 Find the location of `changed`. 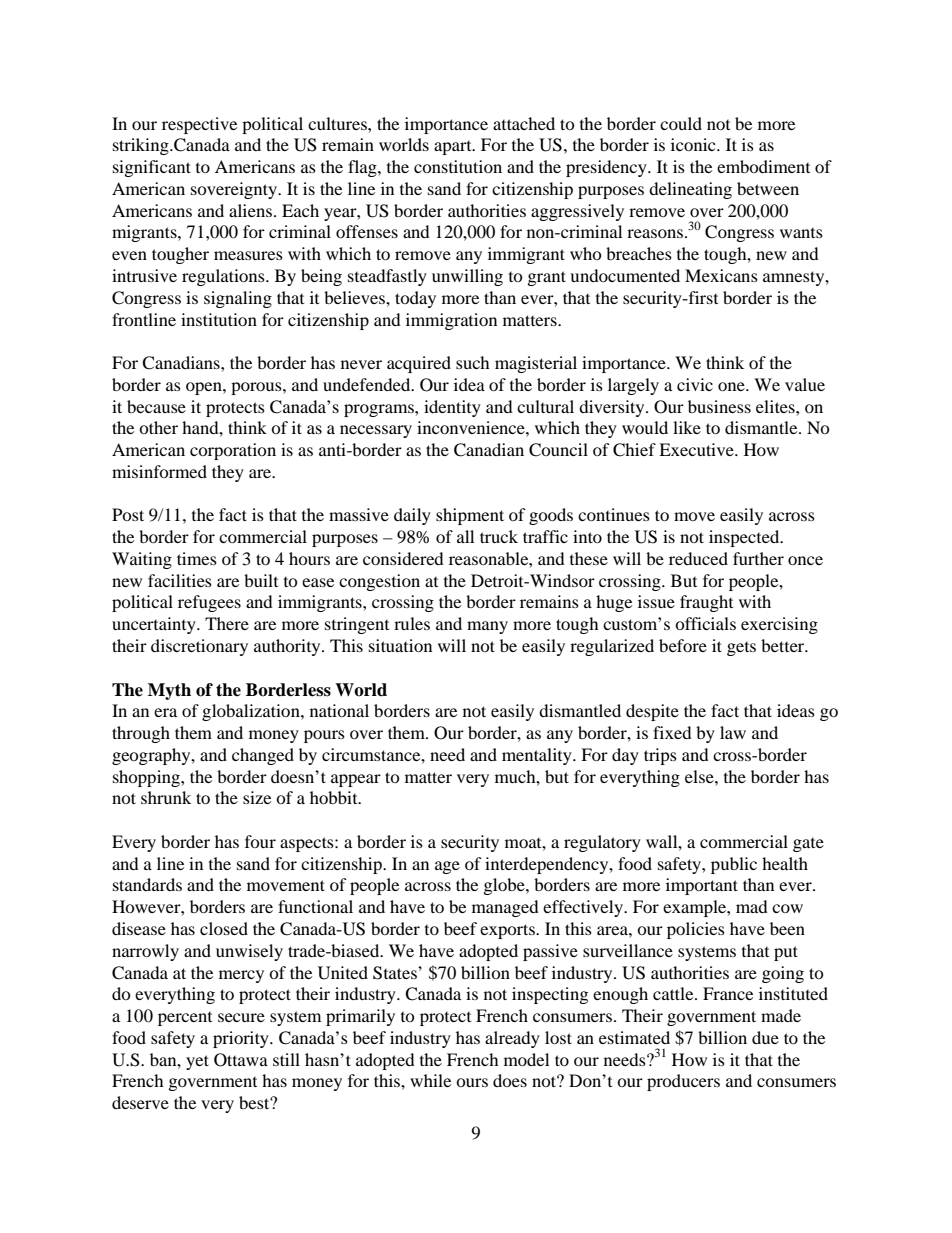

changed is located at coordinates (263, 756).
